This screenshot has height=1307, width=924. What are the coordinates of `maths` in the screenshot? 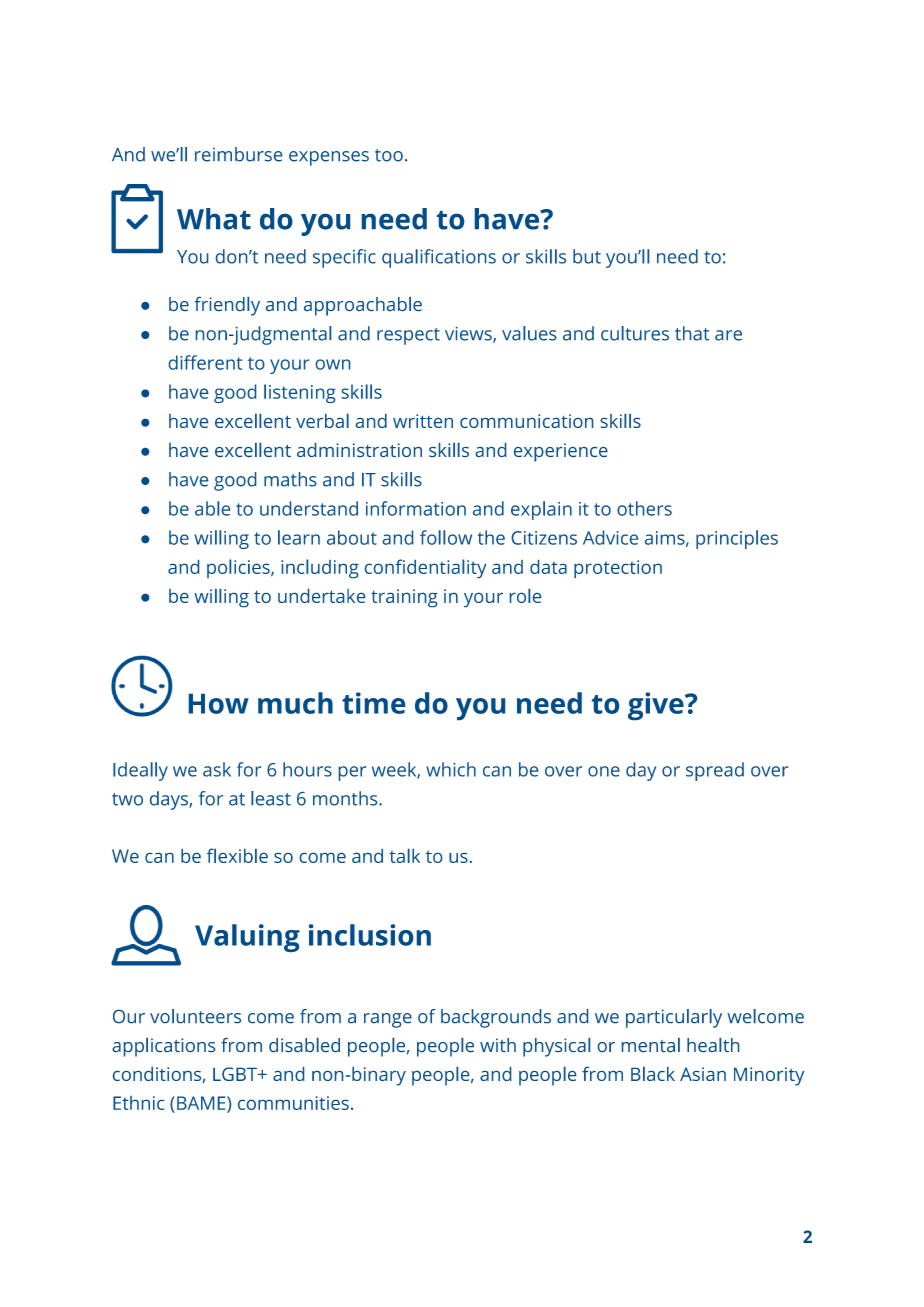 It's located at (290, 479).
